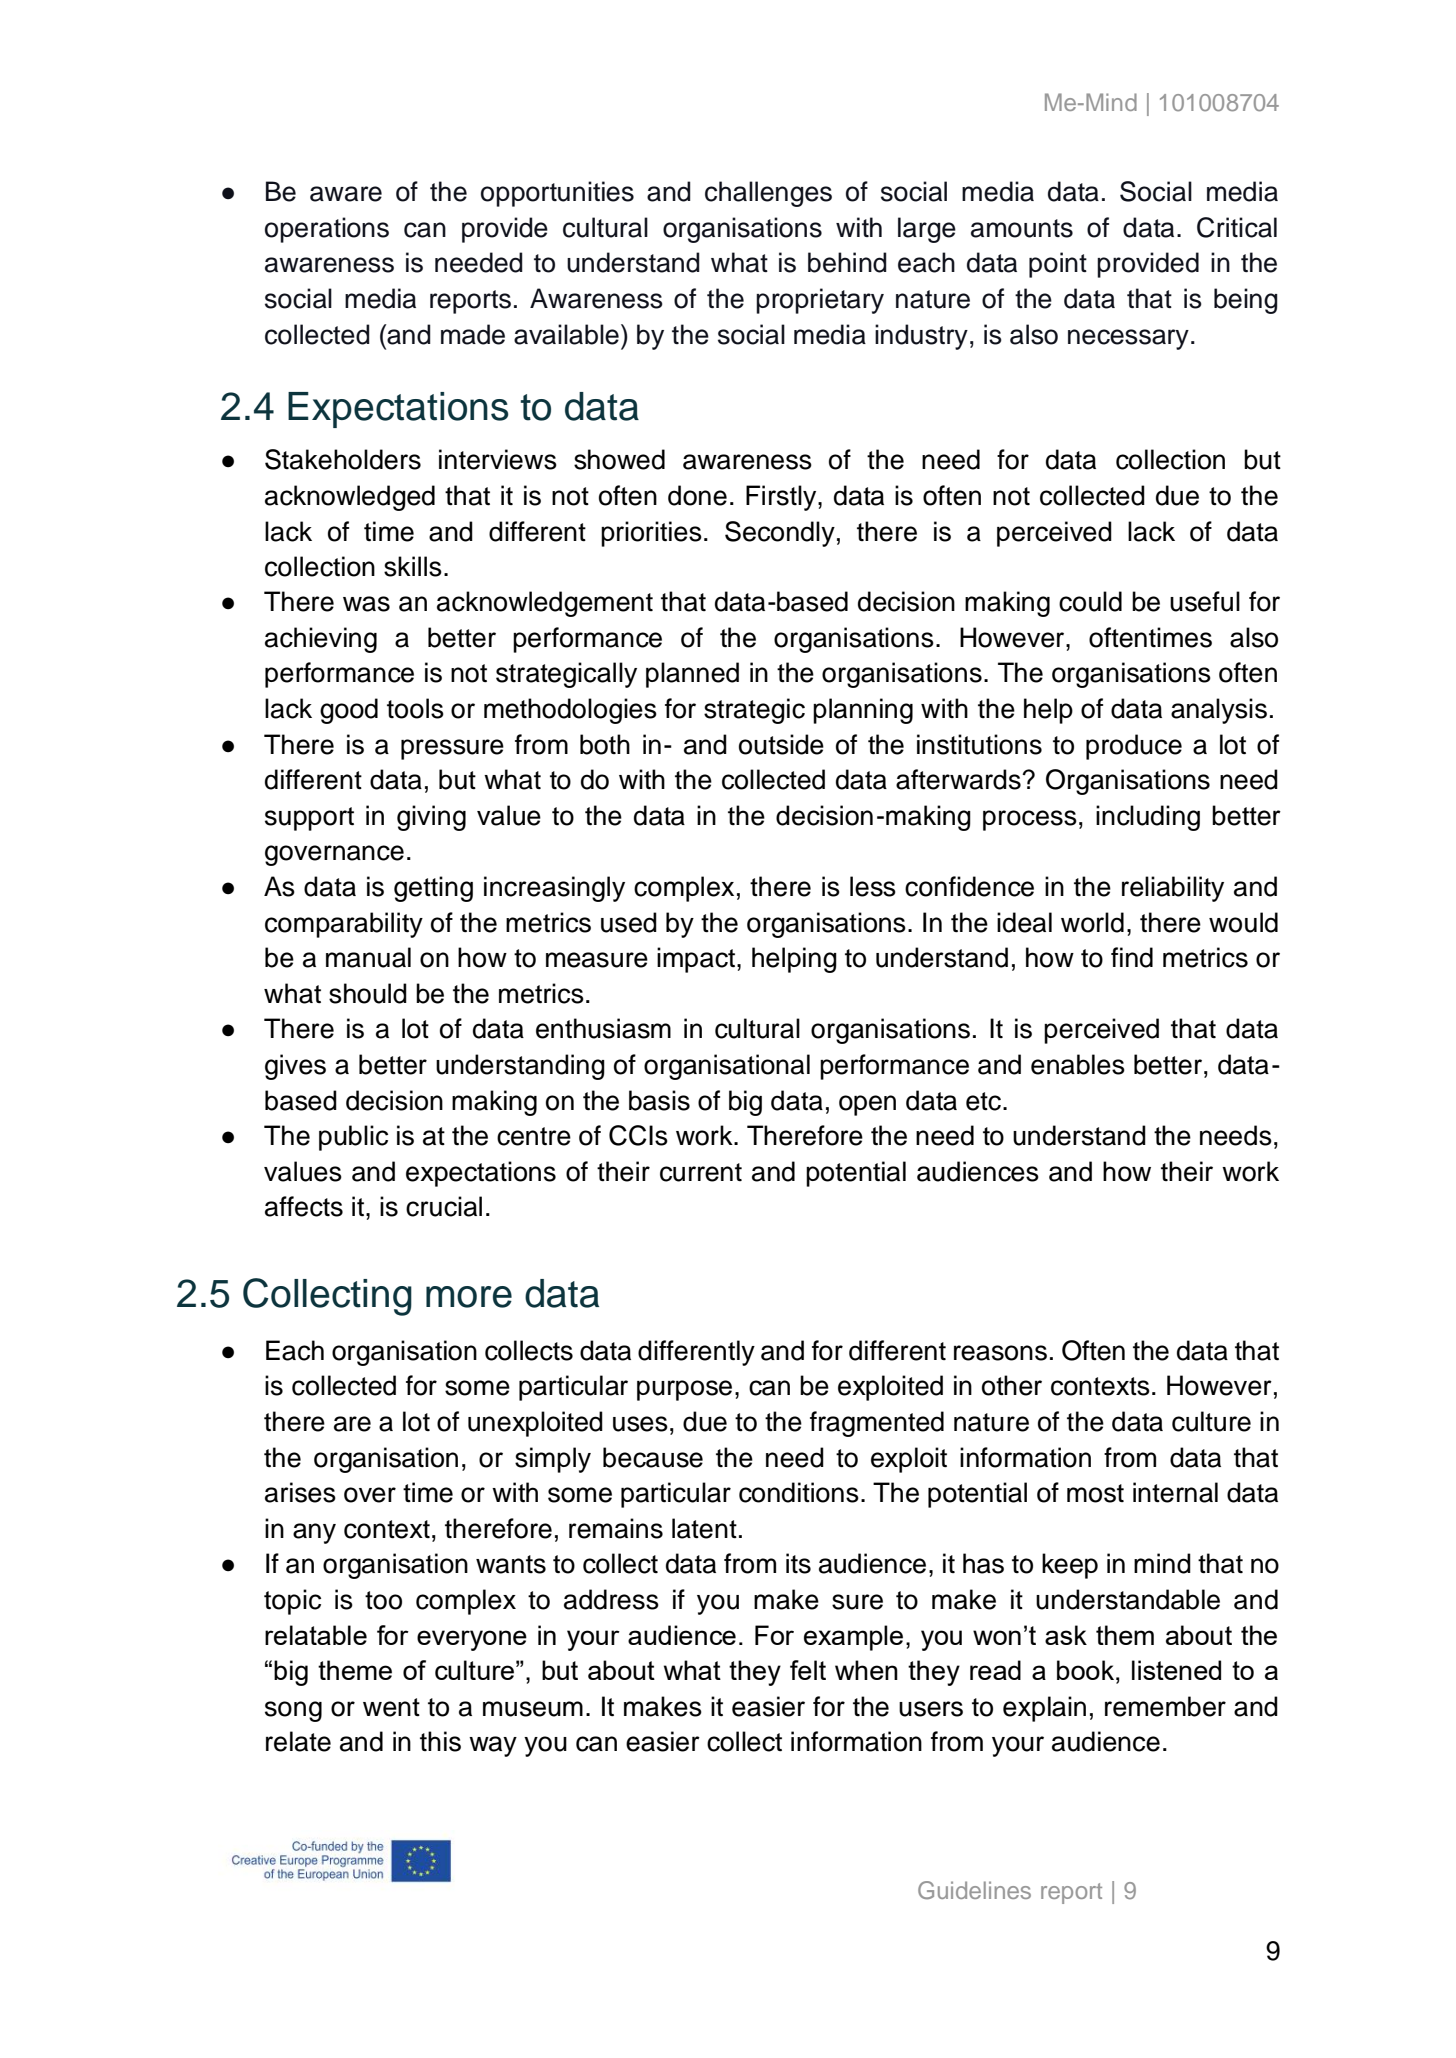 The image size is (1456, 2058). What do you see at coordinates (327, 230) in the screenshot?
I see `operations` at bounding box center [327, 230].
